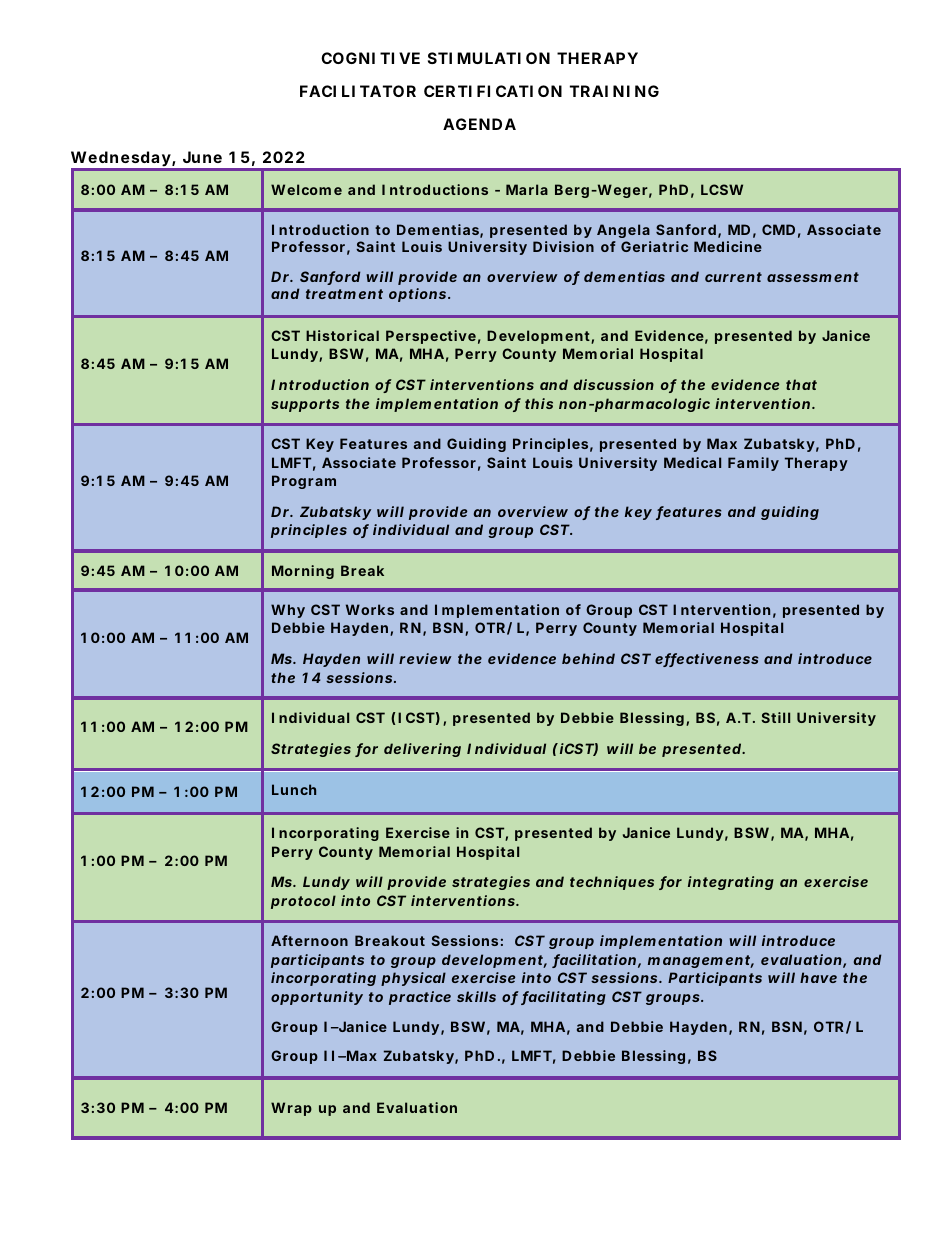  What do you see at coordinates (422, 750) in the screenshot?
I see `delivering` at bounding box center [422, 750].
